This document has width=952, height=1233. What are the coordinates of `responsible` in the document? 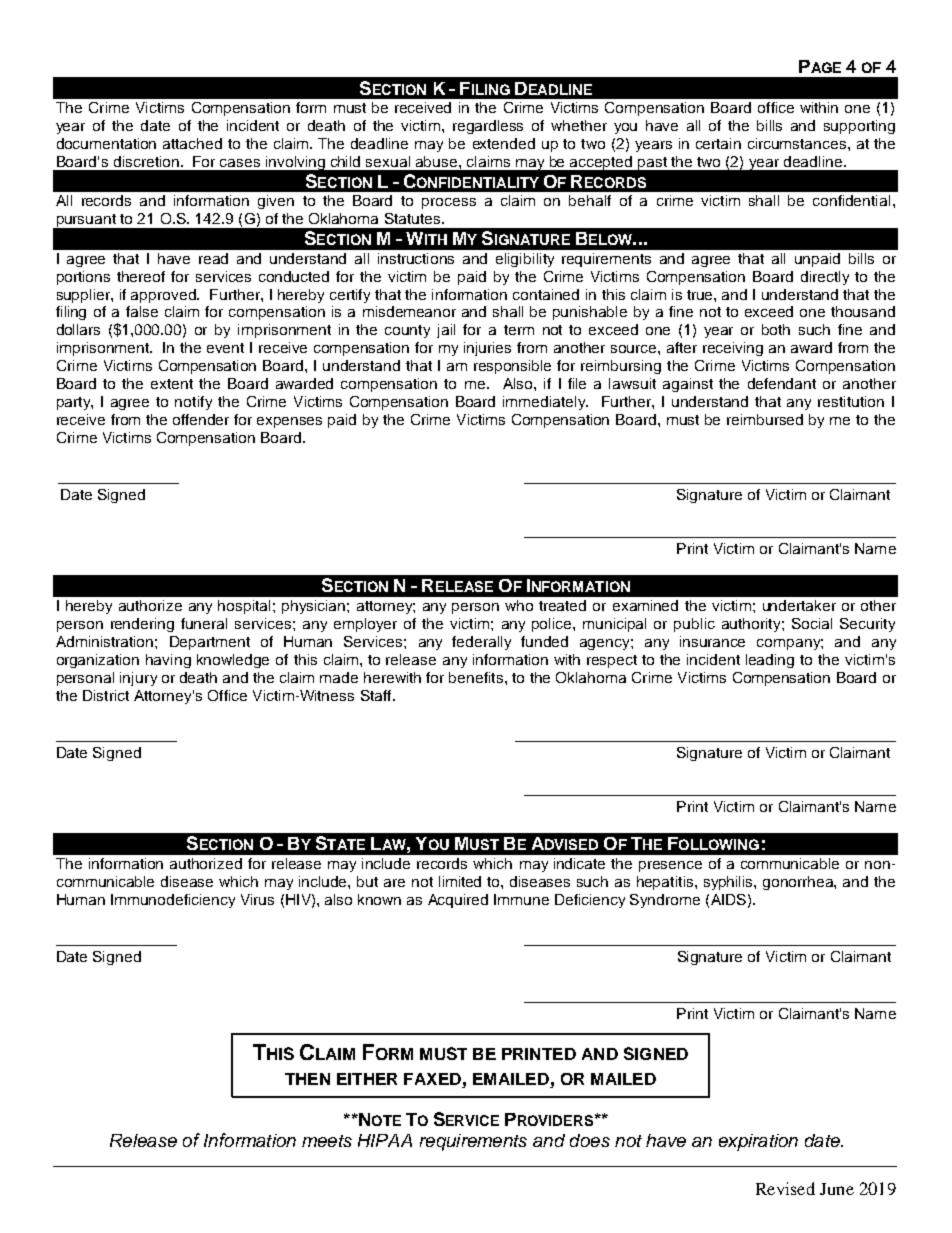 It's located at (512, 367).
